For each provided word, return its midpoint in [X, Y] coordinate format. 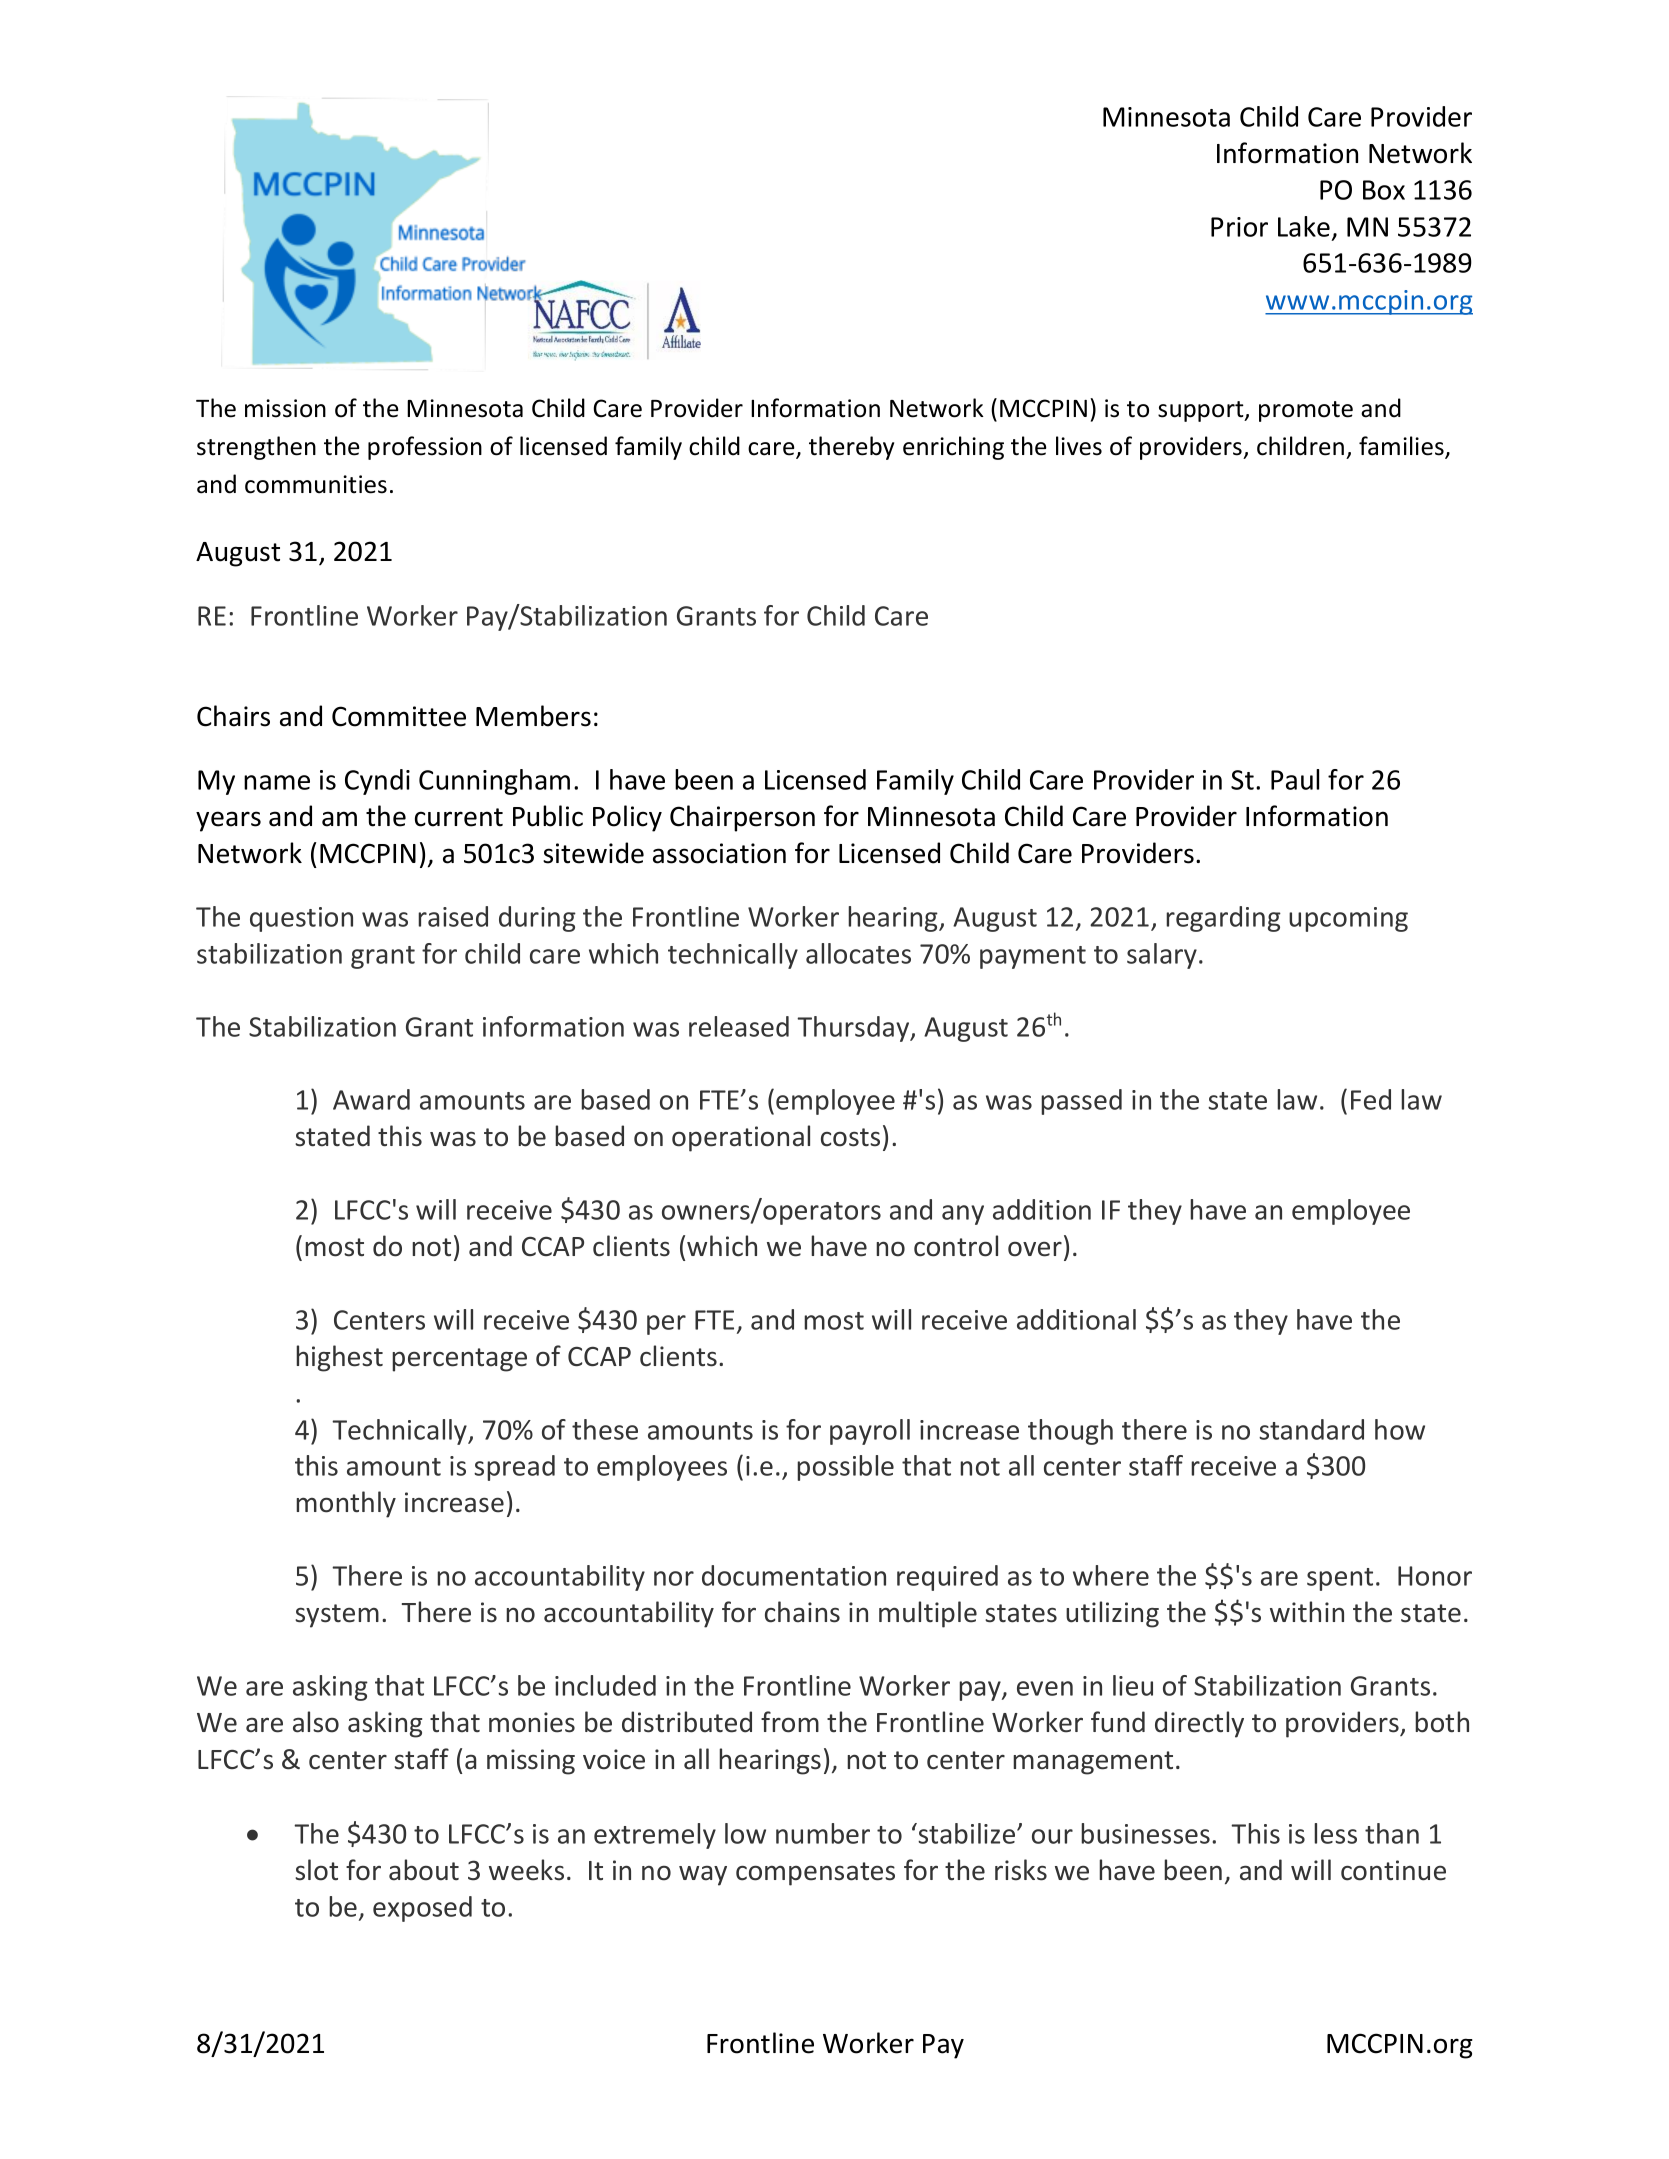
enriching [953, 448]
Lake [1304, 226]
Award [371, 1099]
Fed [1371, 1099]
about [424, 1870]
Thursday [854, 1029]
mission [285, 408]
